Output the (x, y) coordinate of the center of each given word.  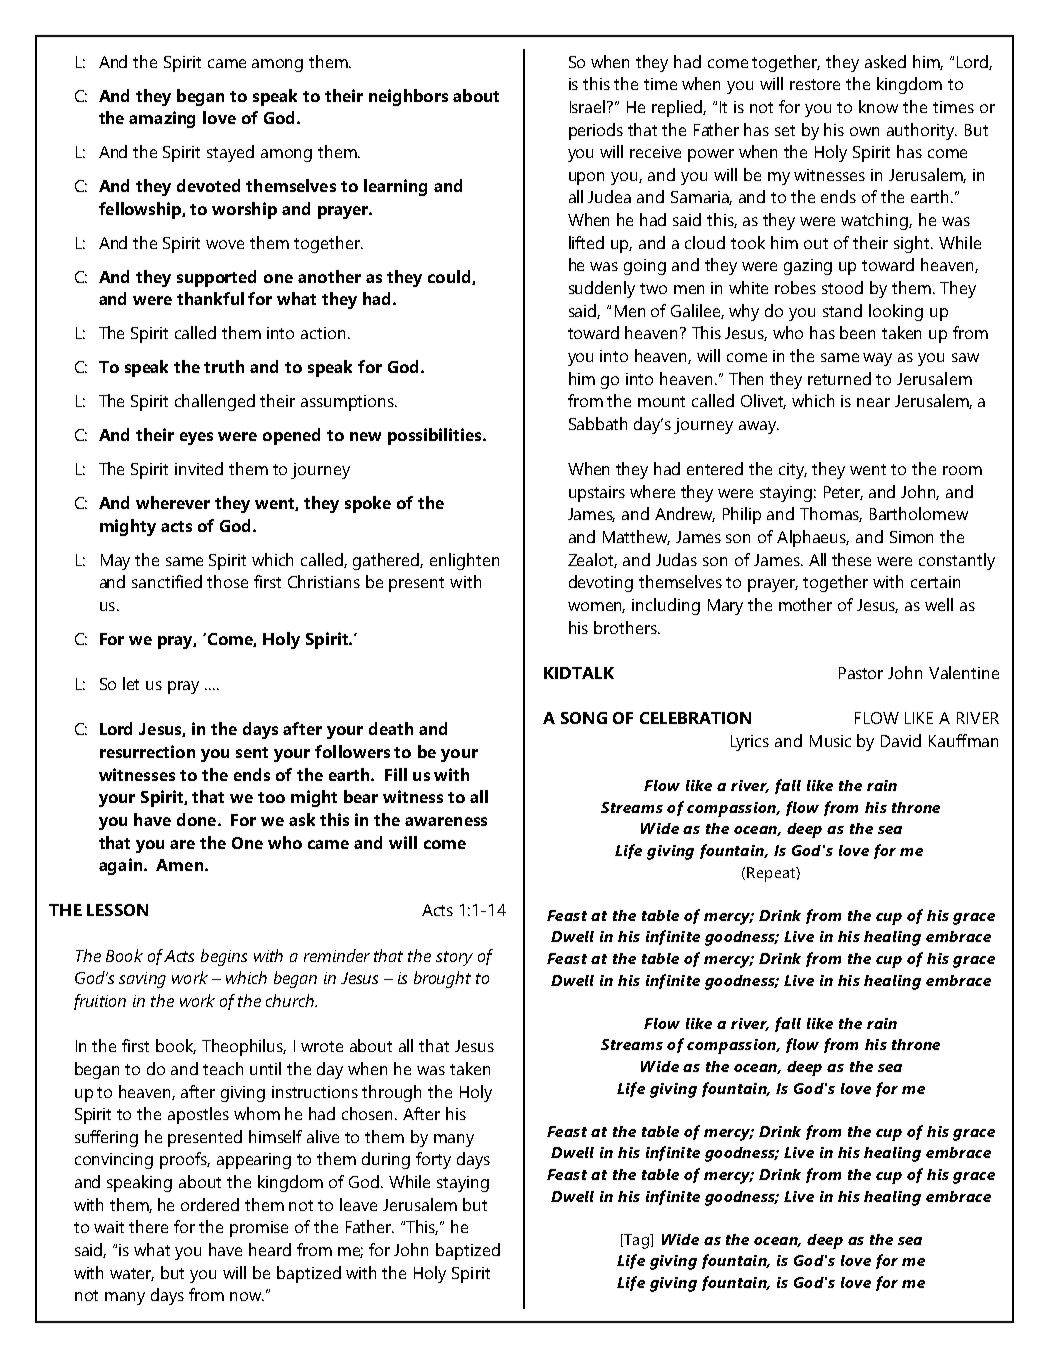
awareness (446, 821)
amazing (162, 119)
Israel (589, 106)
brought (442, 979)
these (851, 559)
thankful (210, 298)
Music (830, 741)
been (857, 332)
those (227, 581)
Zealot (592, 560)
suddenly (602, 289)
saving (142, 980)
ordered (210, 1204)
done (198, 819)
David (901, 740)
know (878, 106)
